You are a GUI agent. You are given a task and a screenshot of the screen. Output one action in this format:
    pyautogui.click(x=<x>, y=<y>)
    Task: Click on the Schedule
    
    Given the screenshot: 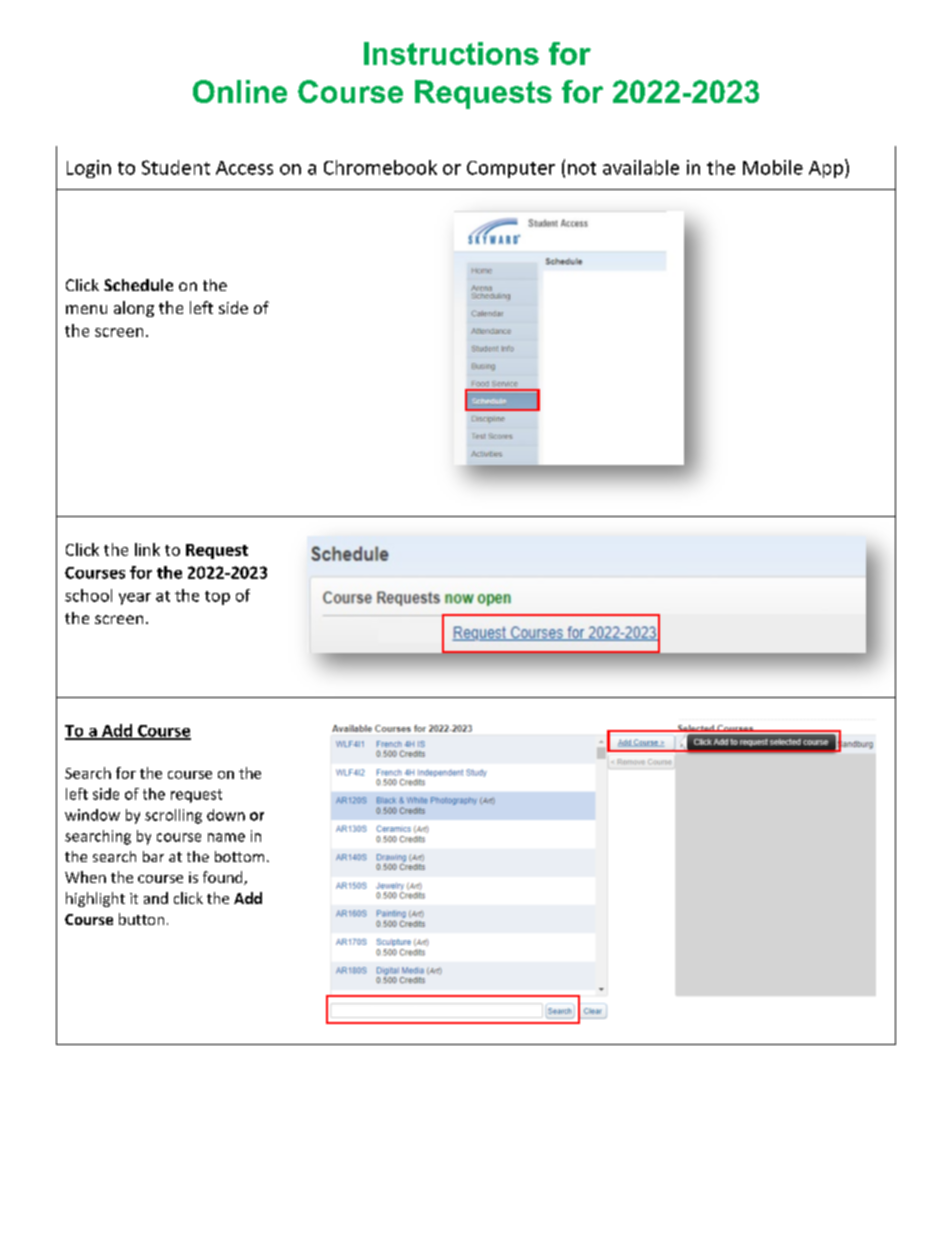 What is the action you would take?
    pyautogui.click(x=138, y=285)
